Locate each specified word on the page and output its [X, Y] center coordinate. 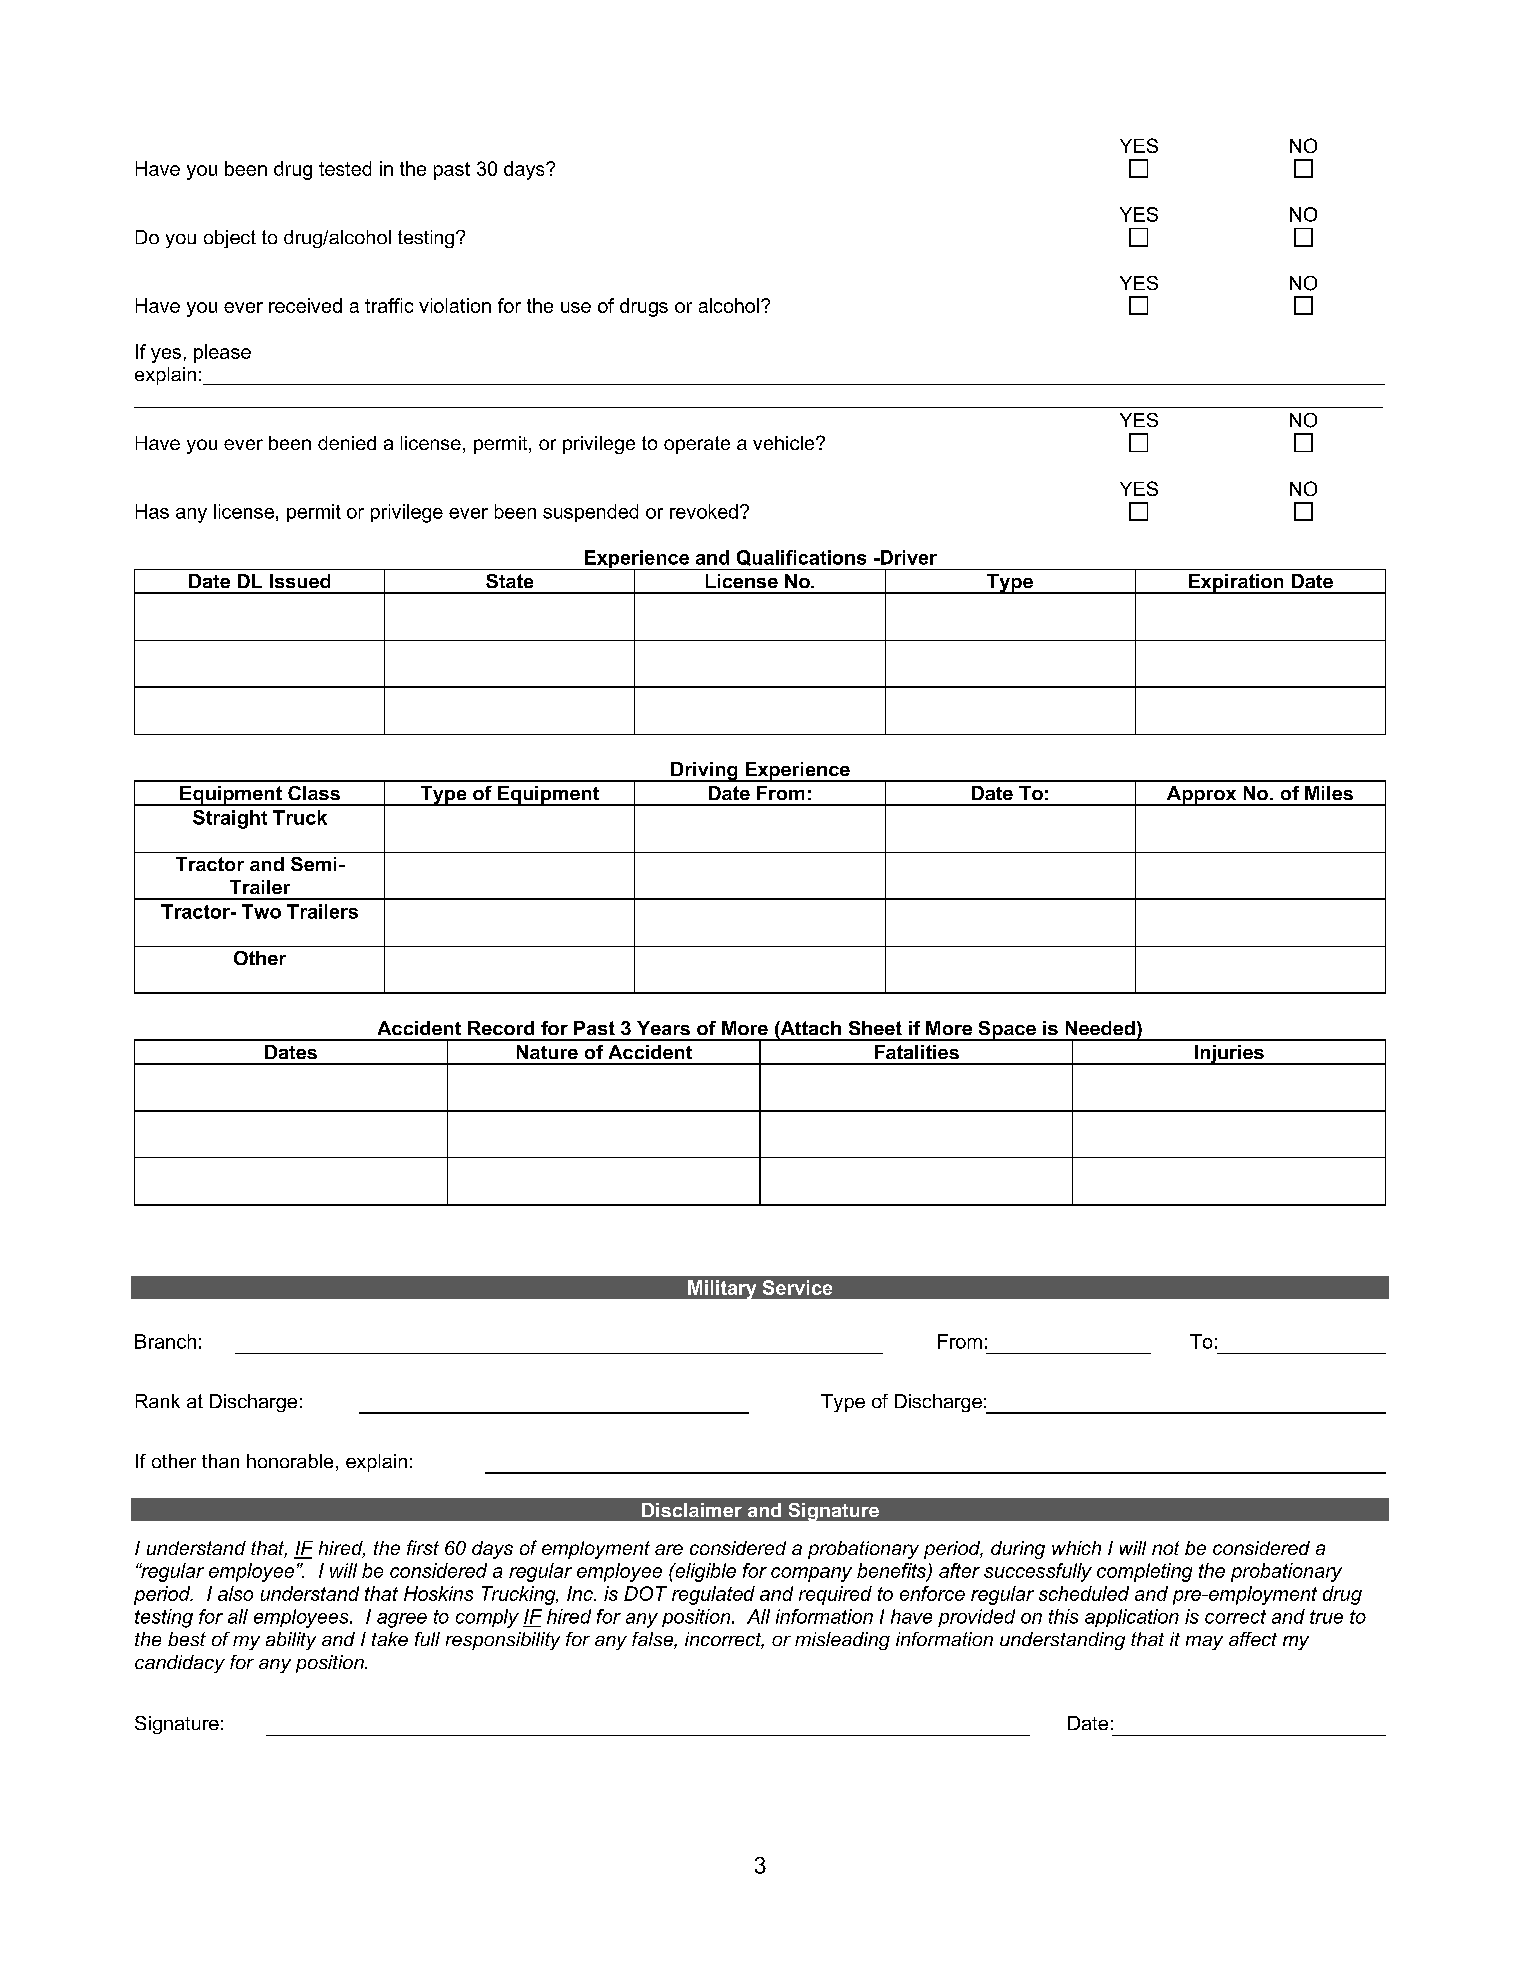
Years [663, 1028]
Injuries [1229, 1055]
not [1165, 1548]
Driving [704, 772]
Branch [165, 1341]
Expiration [1236, 584]
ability [291, 1641]
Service [797, 1287]
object [230, 239]
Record [501, 1028]
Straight [230, 819]
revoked [704, 511]
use [576, 307]
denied [347, 443]
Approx [1201, 796]
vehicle [785, 443]
